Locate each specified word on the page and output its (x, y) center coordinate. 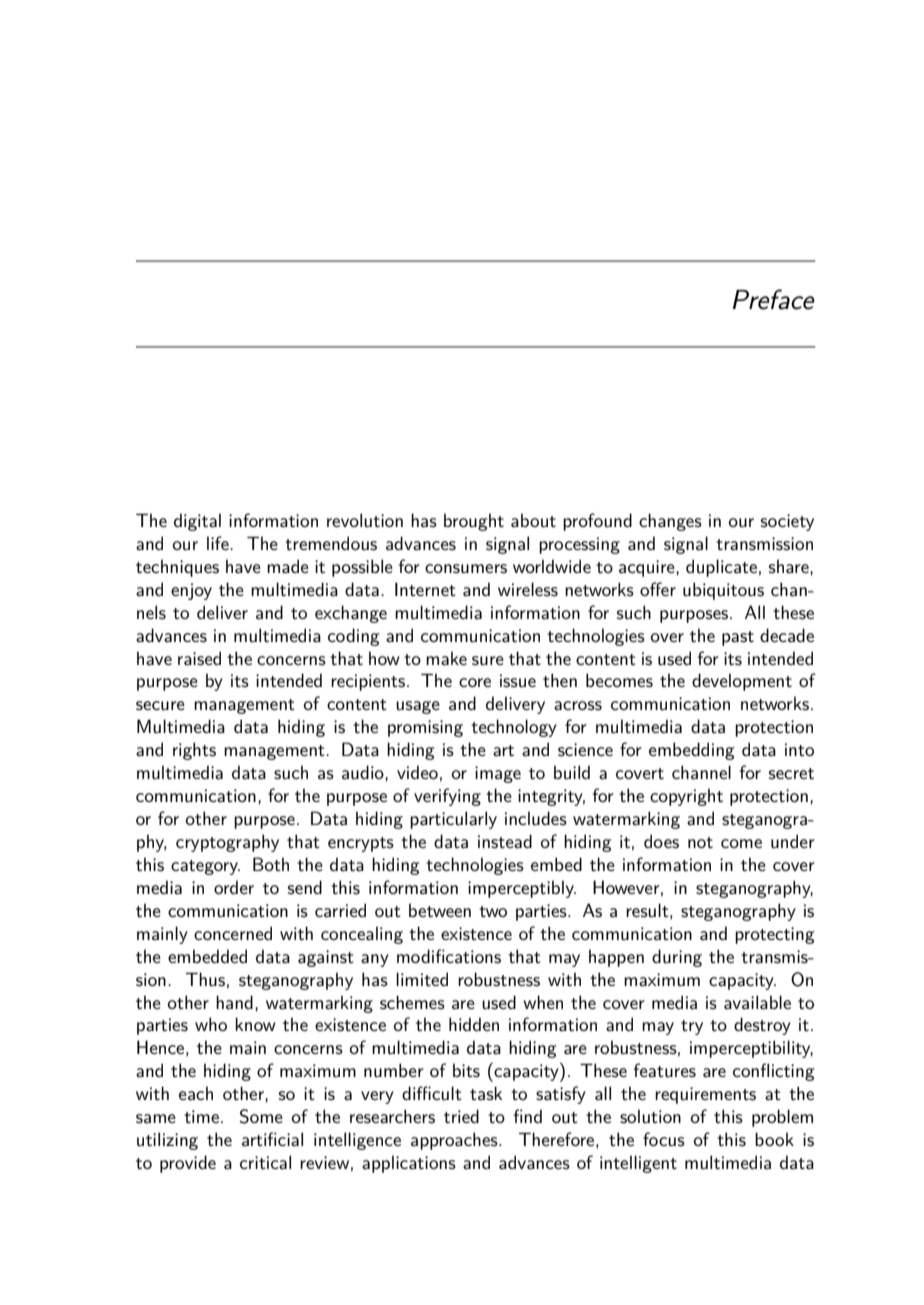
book (774, 1139)
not (700, 842)
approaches (455, 1141)
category (205, 867)
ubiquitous (723, 591)
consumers (466, 569)
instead (505, 841)
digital (197, 522)
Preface (774, 299)
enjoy (191, 591)
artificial (272, 1139)
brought (474, 522)
